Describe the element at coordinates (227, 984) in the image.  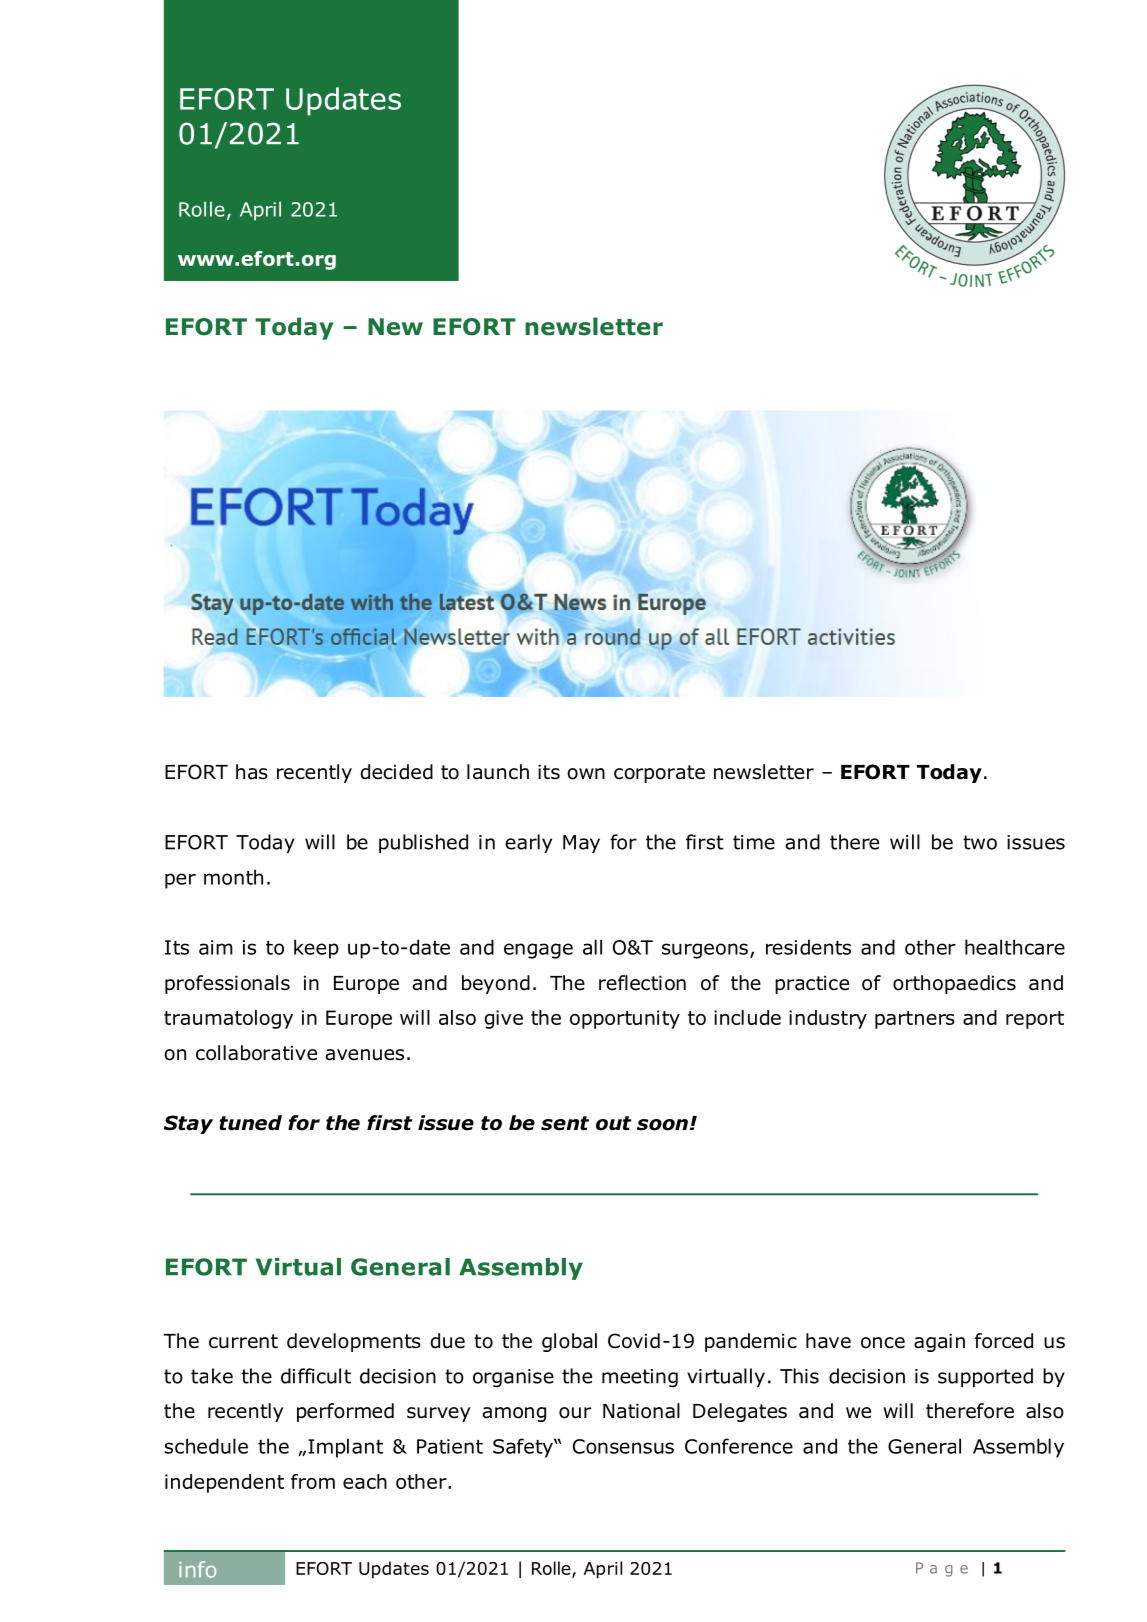
I see `professionals` at that location.
